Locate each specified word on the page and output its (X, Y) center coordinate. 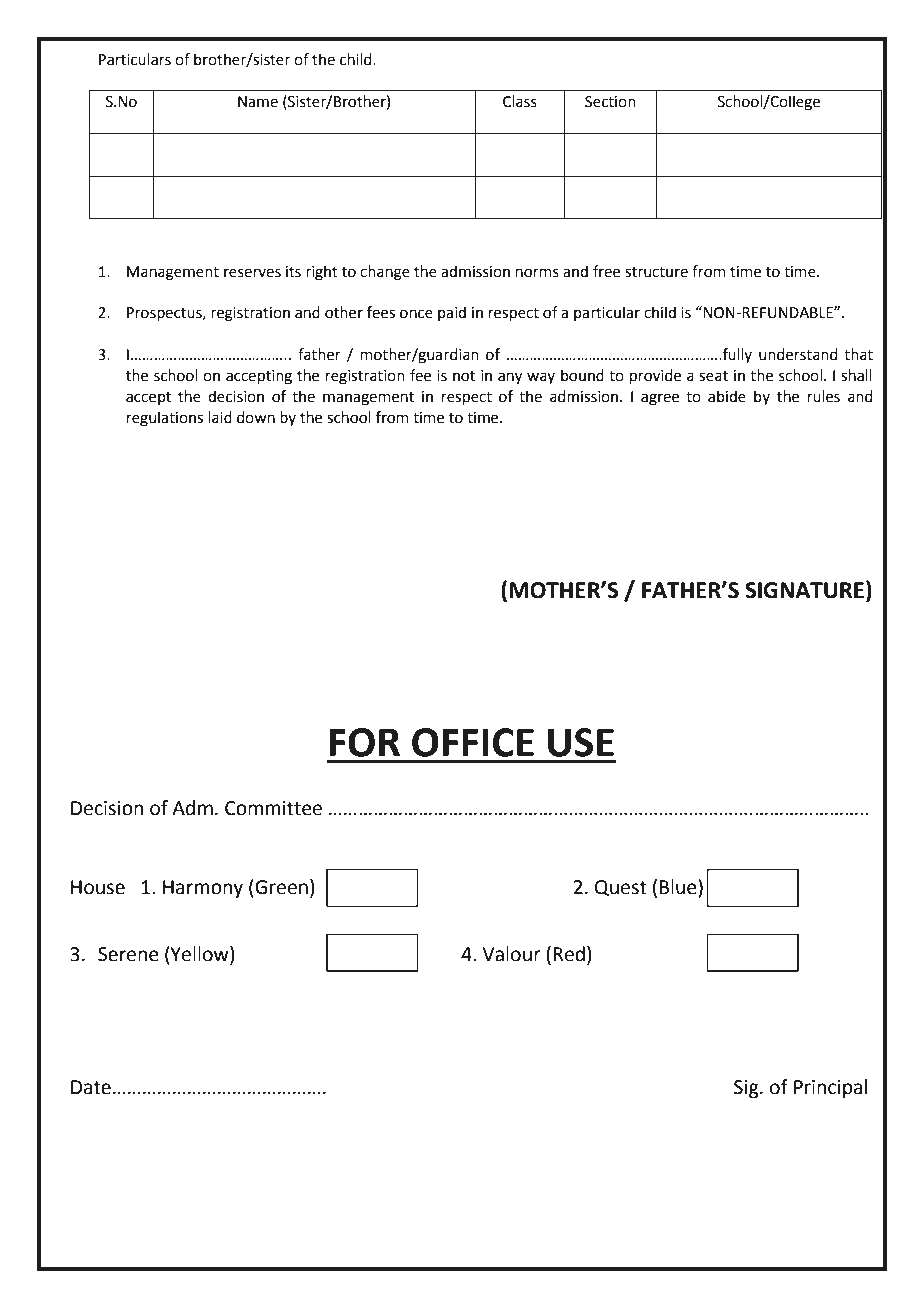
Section (610, 102)
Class (520, 101)
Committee (273, 808)
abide (727, 396)
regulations (165, 419)
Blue (679, 887)
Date (91, 1087)
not (464, 376)
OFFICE (473, 742)
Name (258, 102)
